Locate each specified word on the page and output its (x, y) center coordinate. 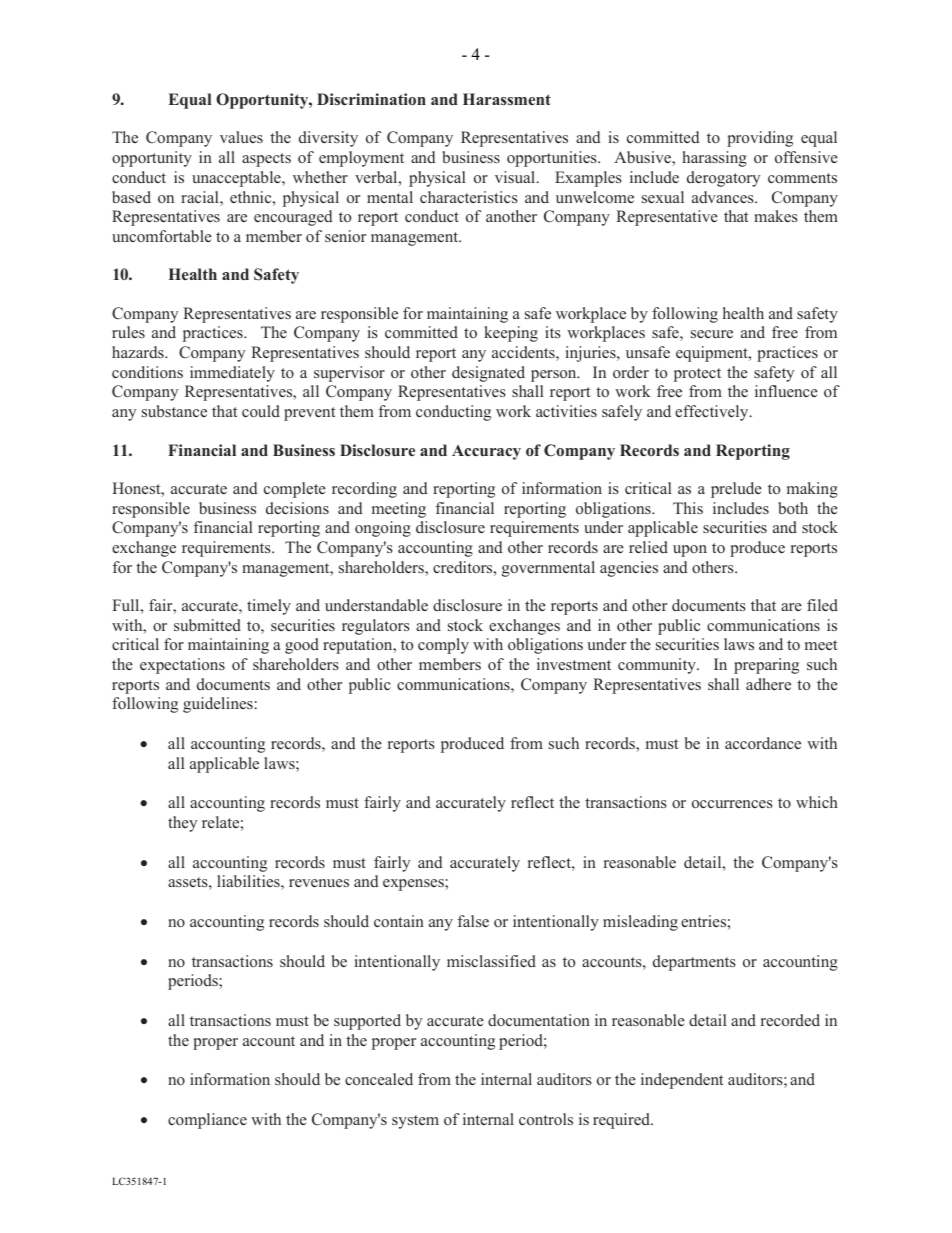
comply (443, 646)
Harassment (507, 99)
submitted (207, 625)
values (241, 137)
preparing (766, 666)
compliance (207, 1121)
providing (760, 139)
